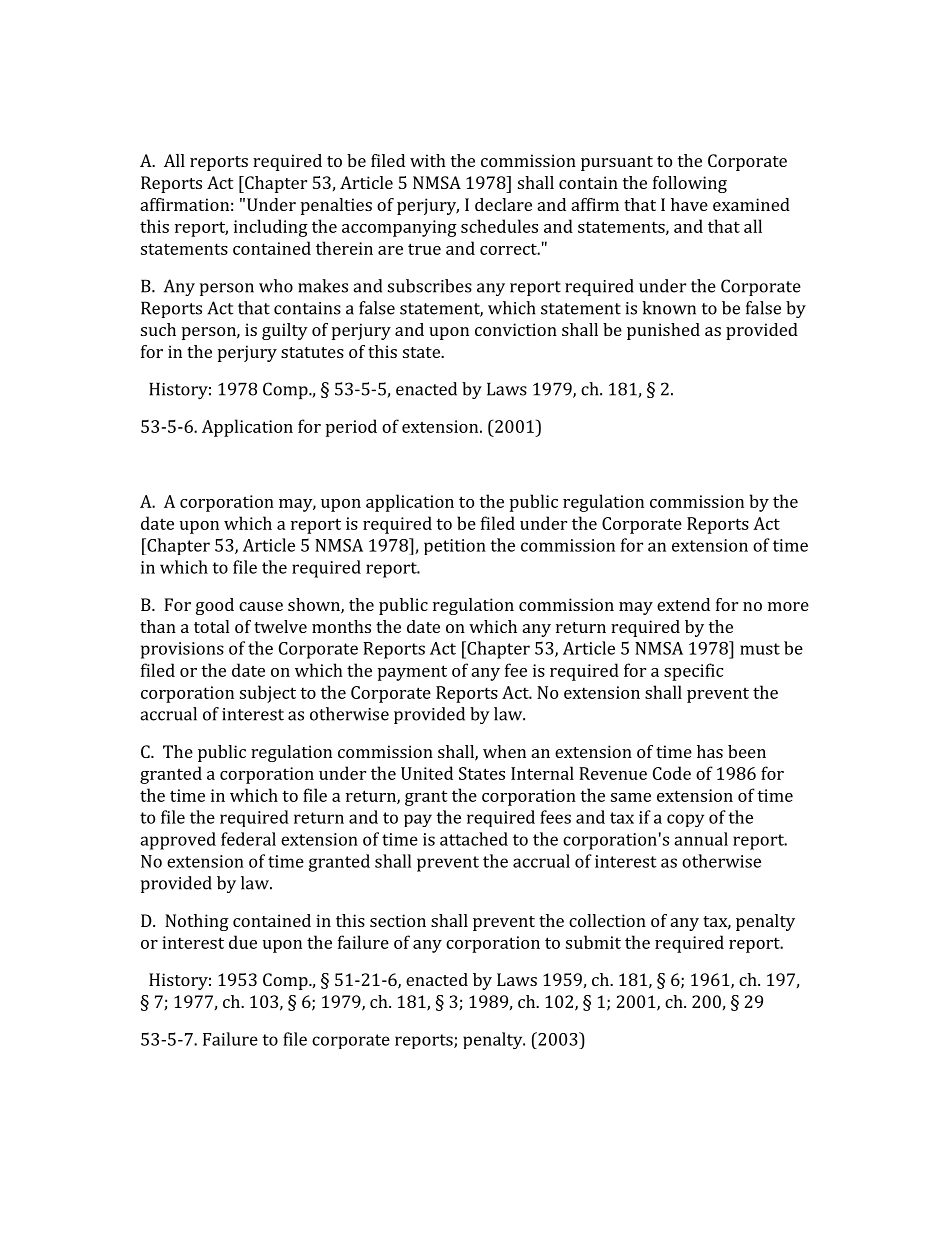 The width and height of the image is (952, 1233). Describe the element at coordinates (690, 184) in the image. I see `following` at that location.
